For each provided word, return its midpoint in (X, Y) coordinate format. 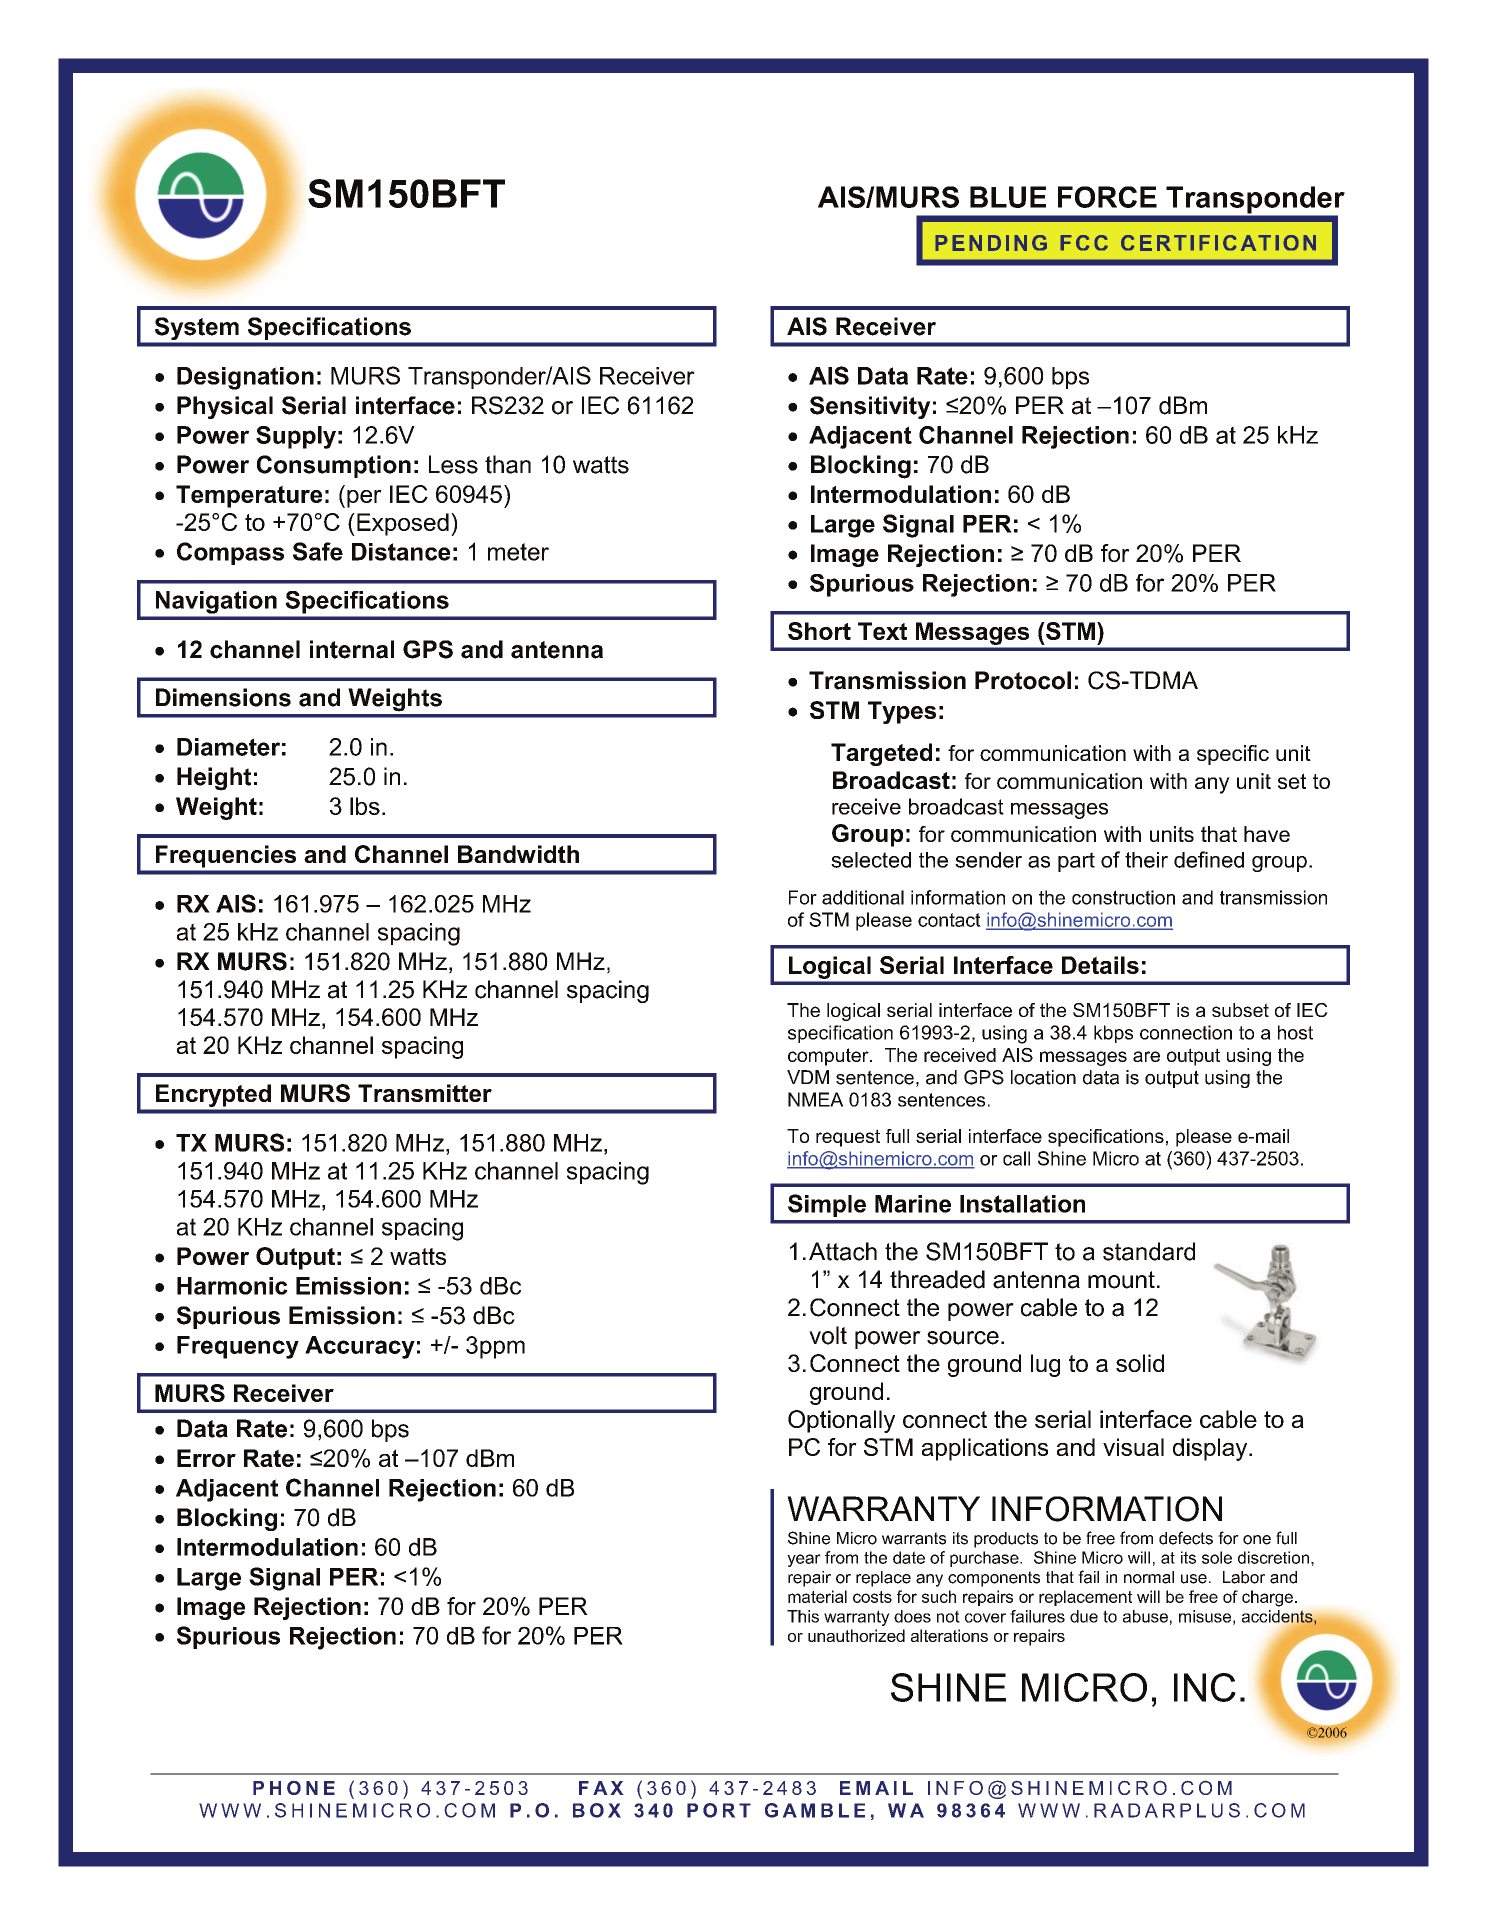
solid (1140, 1363)
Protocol (1023, 680)
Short (819, 631)
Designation (245, 378)
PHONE (294, 1788)
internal (352, 649)
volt (828, 1335)
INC (1205, 1687)
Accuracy (360, 1347)
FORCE (1107, 197)
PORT (719, 1810)
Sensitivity (870, 407)
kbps (1113, 1034)
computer (829, 1057)
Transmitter (425, 1093)
